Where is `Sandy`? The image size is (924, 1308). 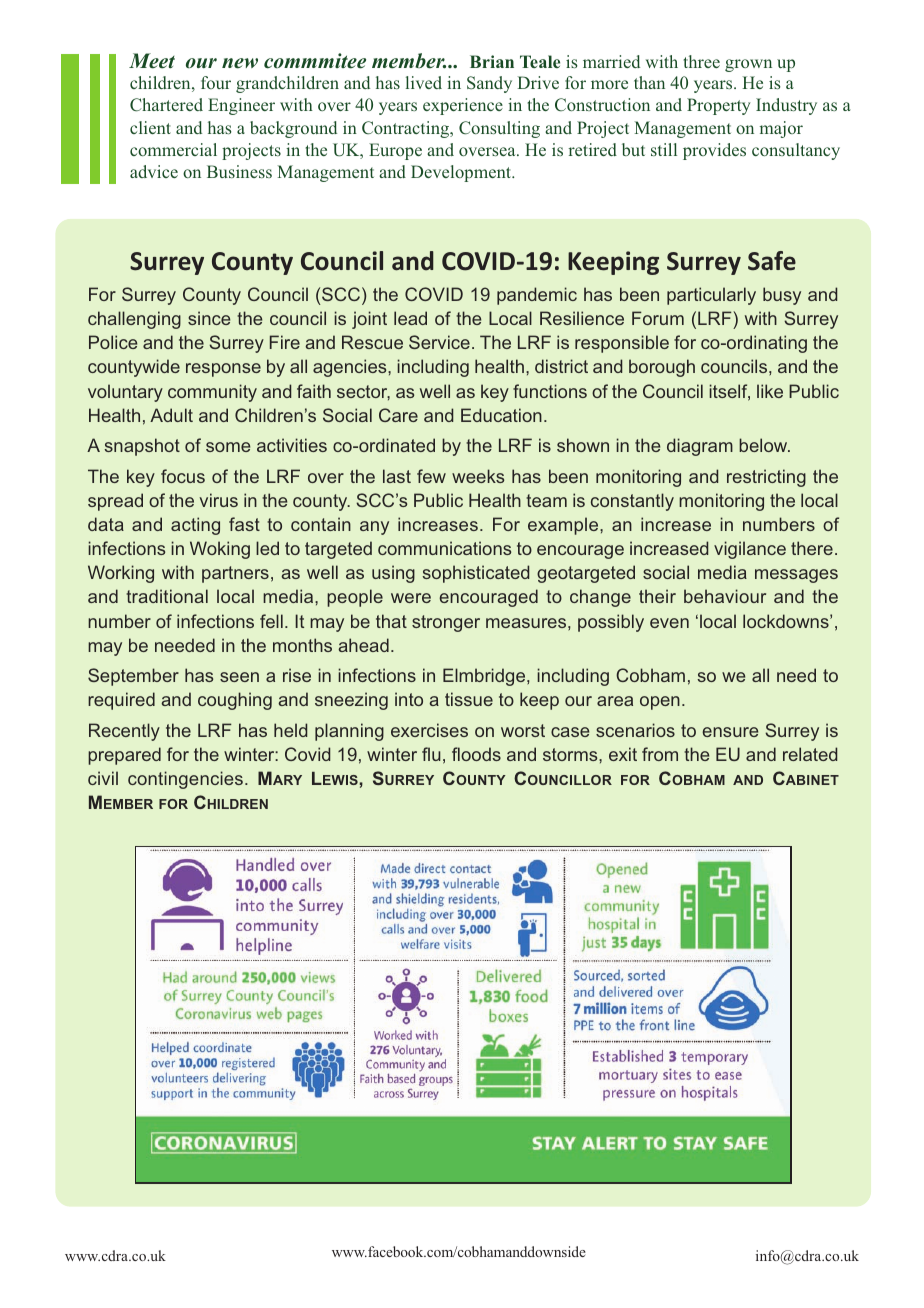 Sandy is located at coordinates (489, 84).
